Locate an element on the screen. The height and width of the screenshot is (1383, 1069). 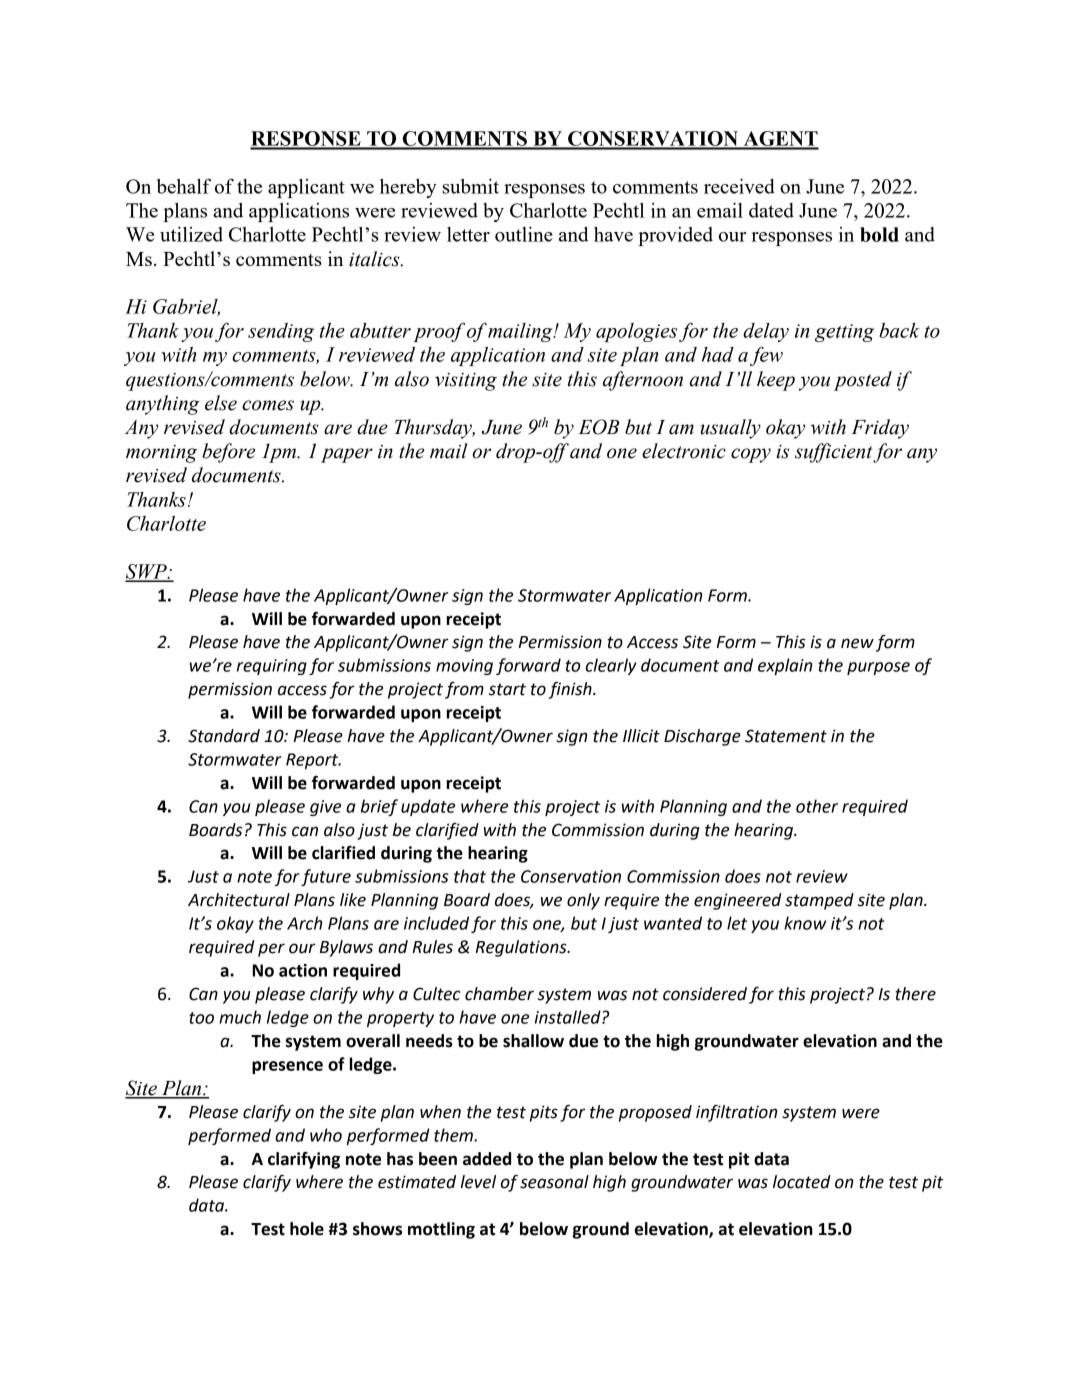
visiting is located at coordinates (466, 382).
